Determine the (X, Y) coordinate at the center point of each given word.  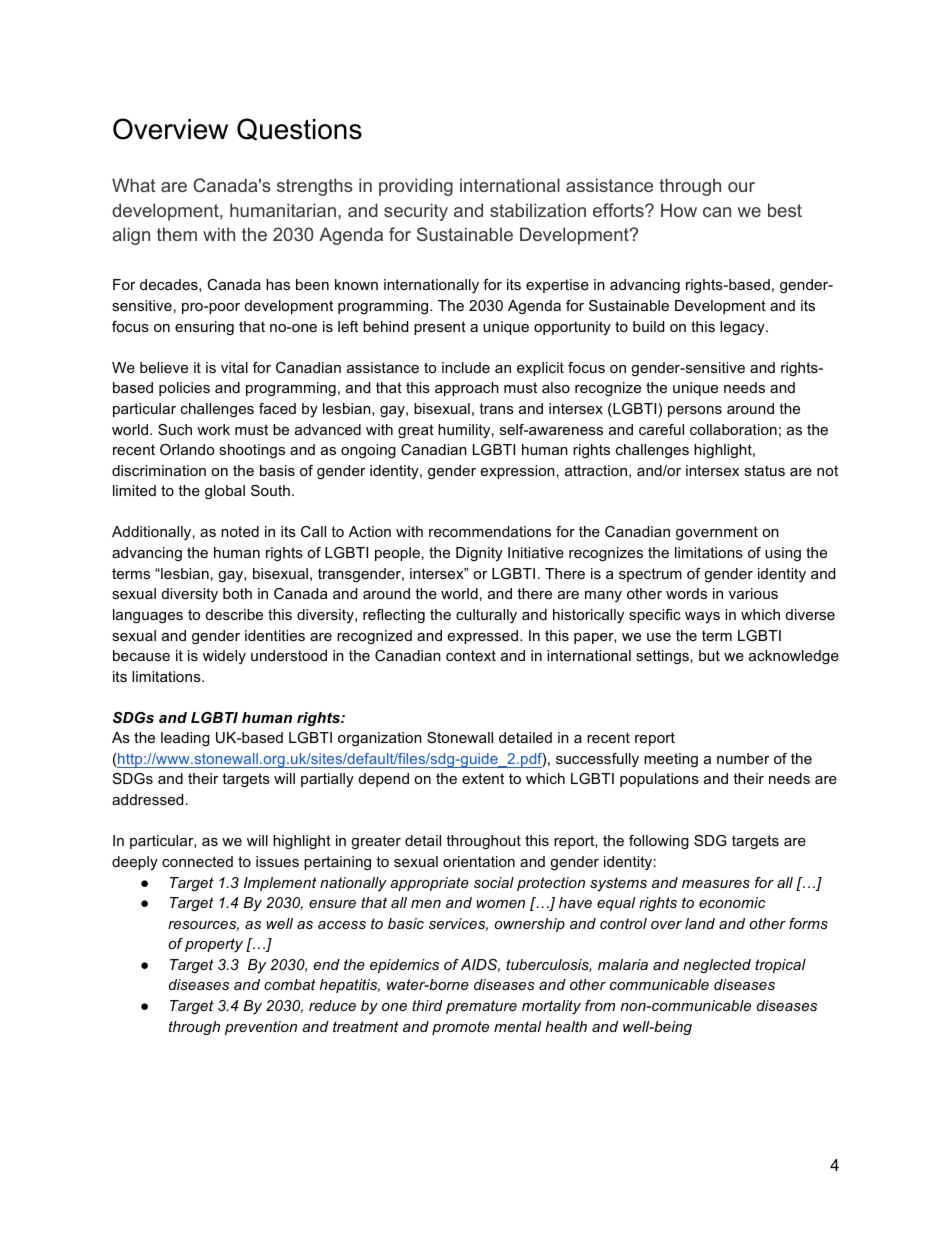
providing (416, 187)
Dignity (479, 554)
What (133, 185)
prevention (261, 1028)
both (237, 593)
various (753, 593)
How (679, 210)
